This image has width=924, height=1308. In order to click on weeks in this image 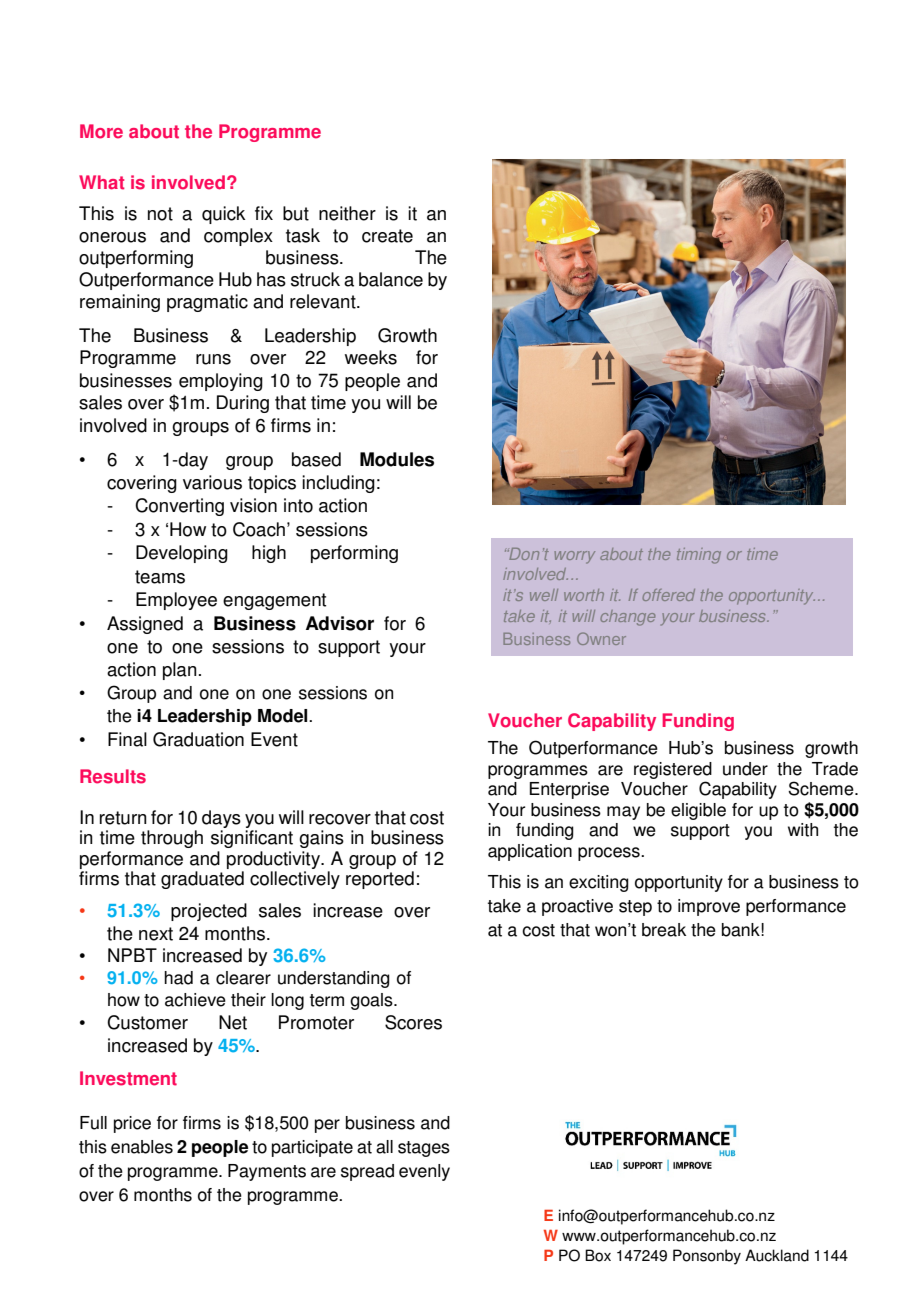, I will do `click(371, 357)`.
